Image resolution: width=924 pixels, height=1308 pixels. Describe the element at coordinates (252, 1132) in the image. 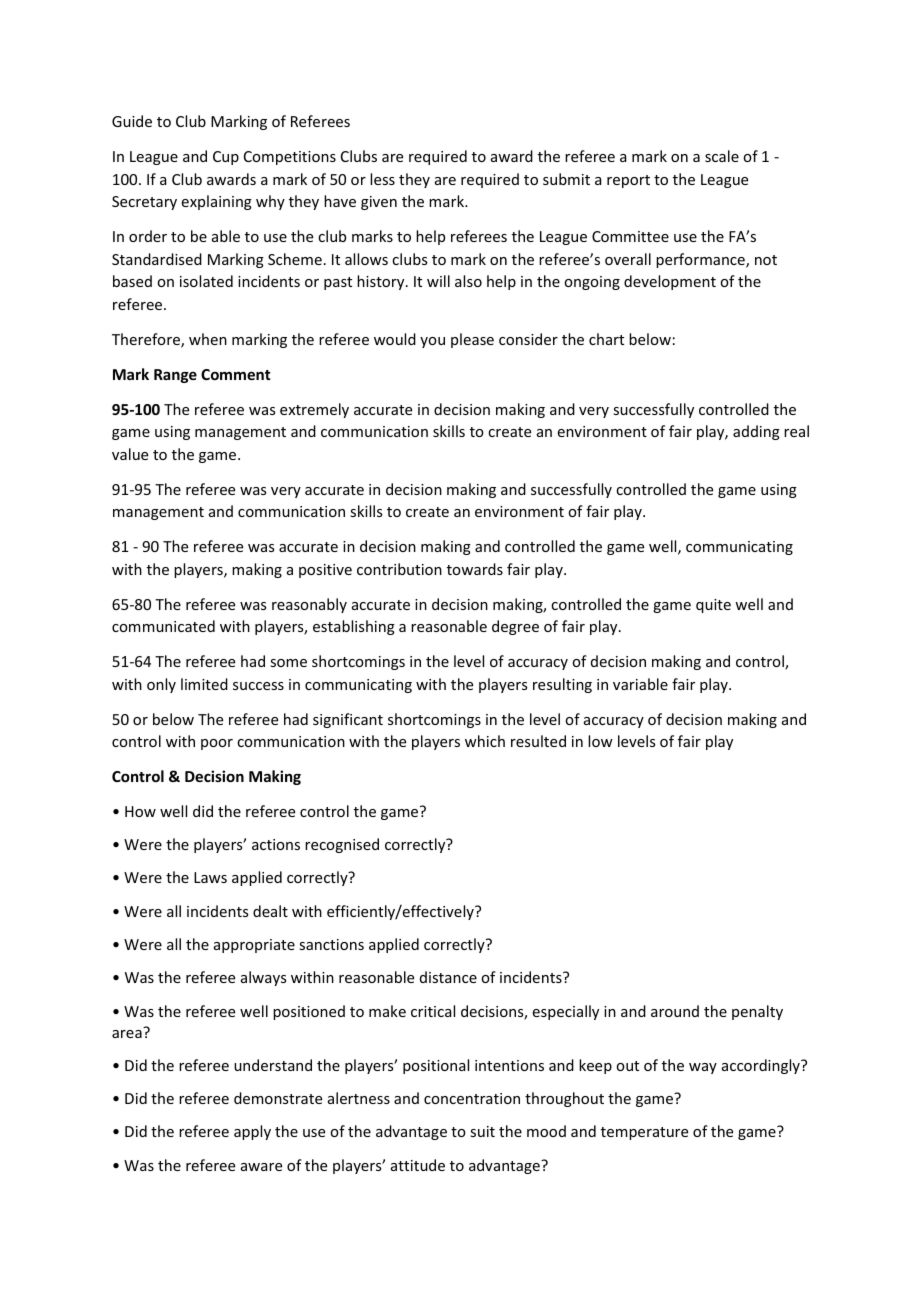

I see `apply` at that location.
